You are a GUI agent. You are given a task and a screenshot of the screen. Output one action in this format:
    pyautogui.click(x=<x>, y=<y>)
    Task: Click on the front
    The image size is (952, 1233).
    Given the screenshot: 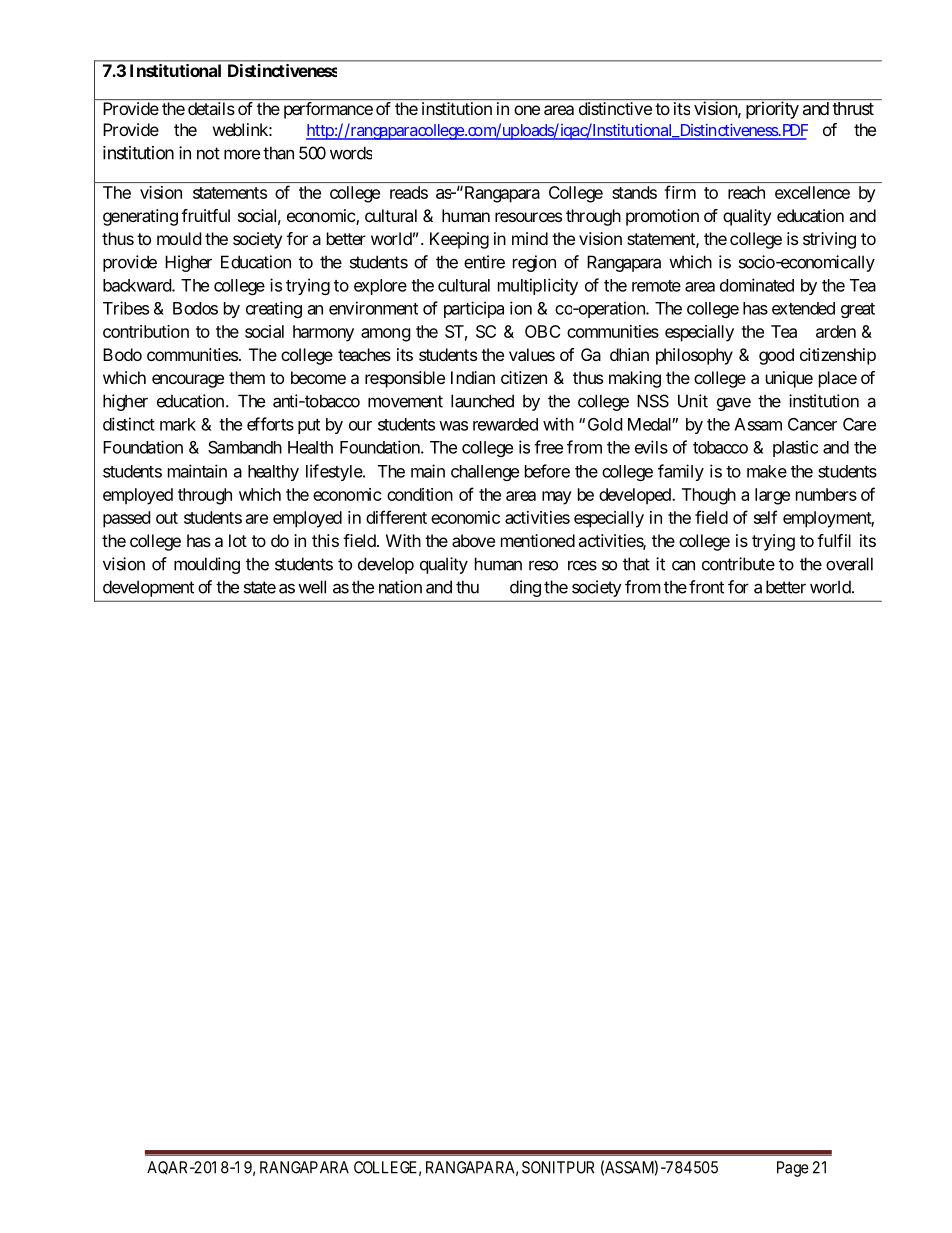 What is the action you would take?
    pyautogui.click(x=706, y=587)
